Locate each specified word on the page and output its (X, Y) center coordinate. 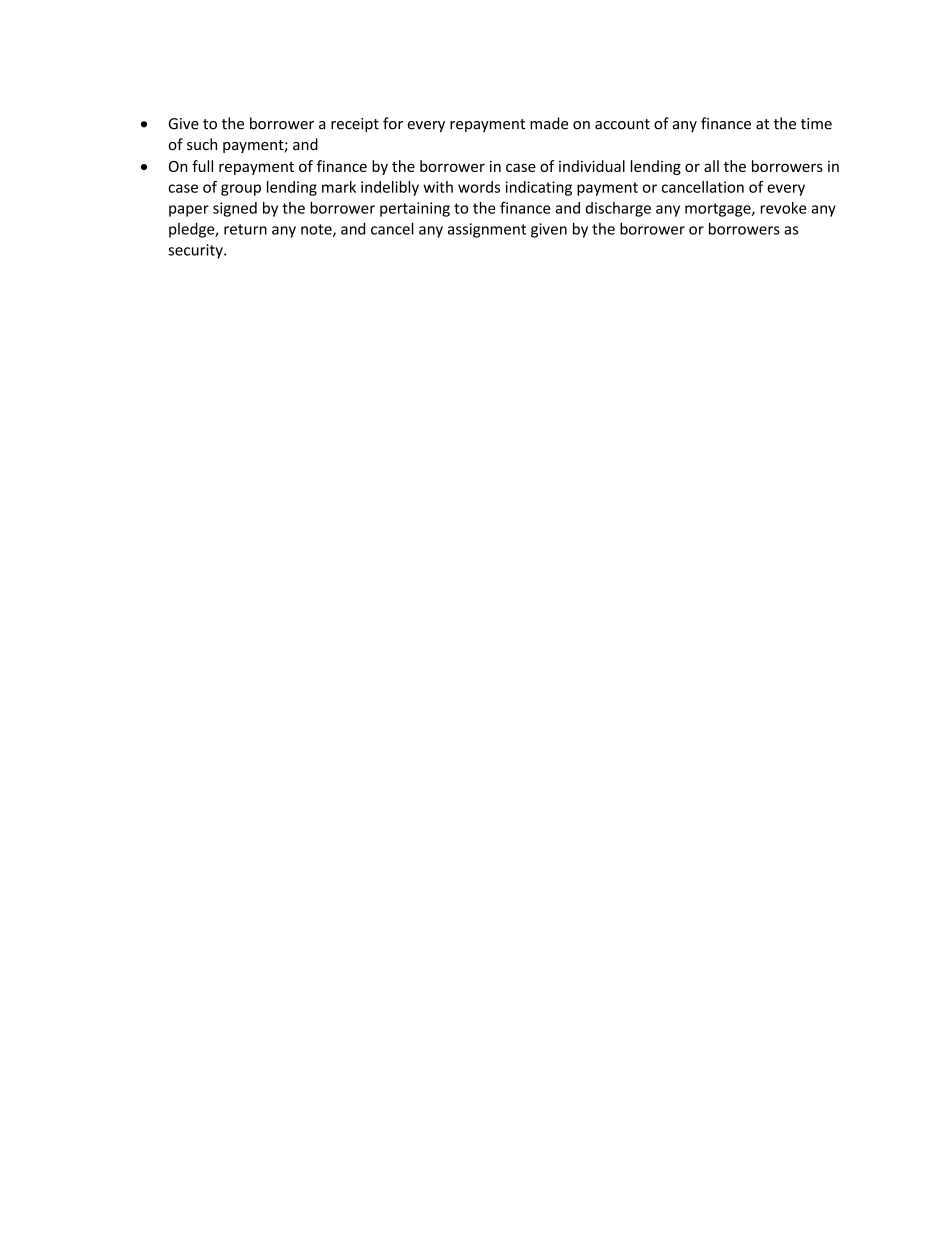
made (549, 123)
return (245, 229)
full (202, 166)
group (241, 190)
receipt (355, 125)
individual (592, 166)
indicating (539, 188)
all (711, 166)
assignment (487, 230)
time (816, 124)
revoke (784, 208)
